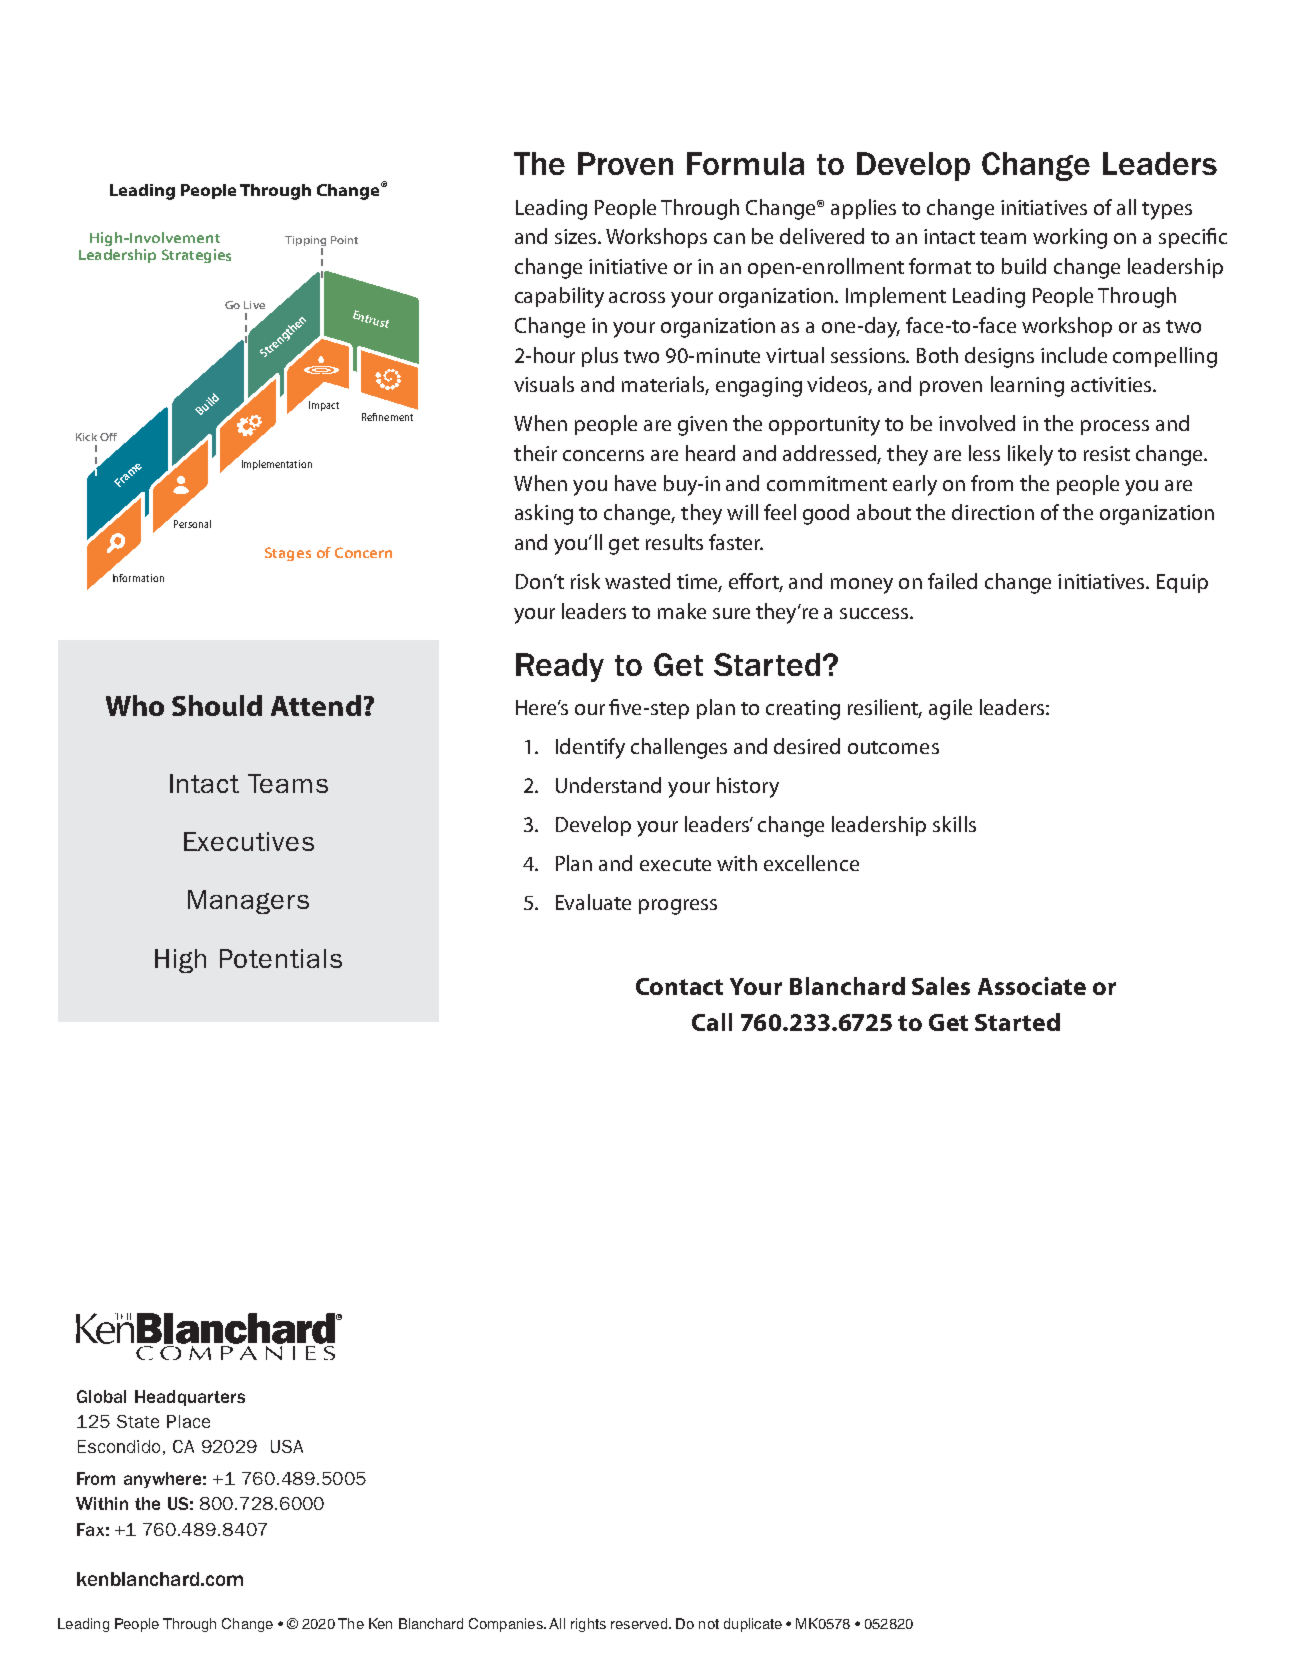  What do you see at coordinates (196, 256) in the screenshot?
I see `Strategies` at bounding box center [196, 256].
